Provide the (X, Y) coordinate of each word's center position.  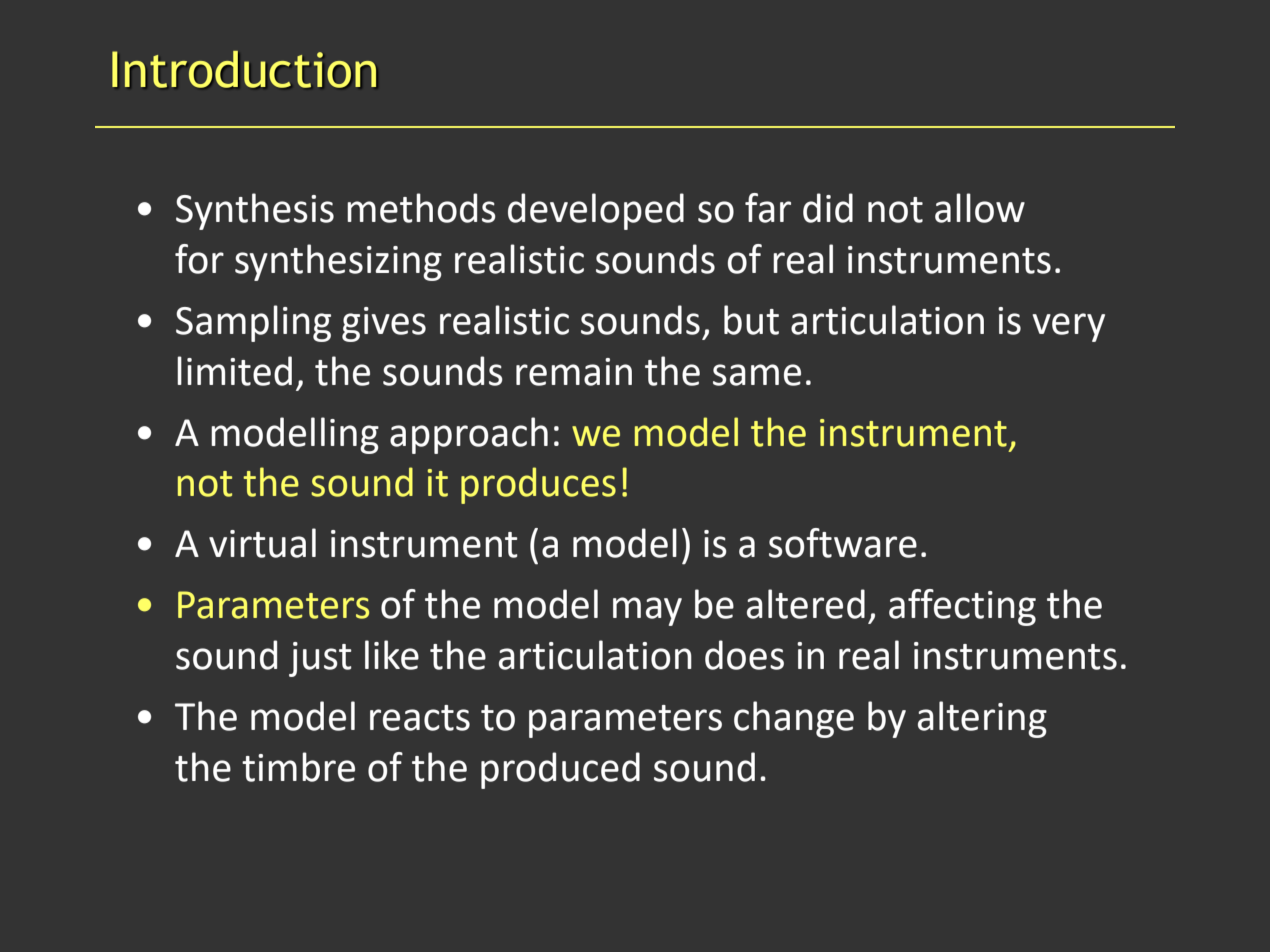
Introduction (244, 69)
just (320, 659)
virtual (262, 543)
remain (574, 372)
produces (538, 485)
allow (980, 208)
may (647, 611)
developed (596, 211)
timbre (298, 767)
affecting (962, 607)
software (843, 543)
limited (234, 371)
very (1069, 327)
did (828, 208)
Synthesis (255, 211)
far (768, 208)
